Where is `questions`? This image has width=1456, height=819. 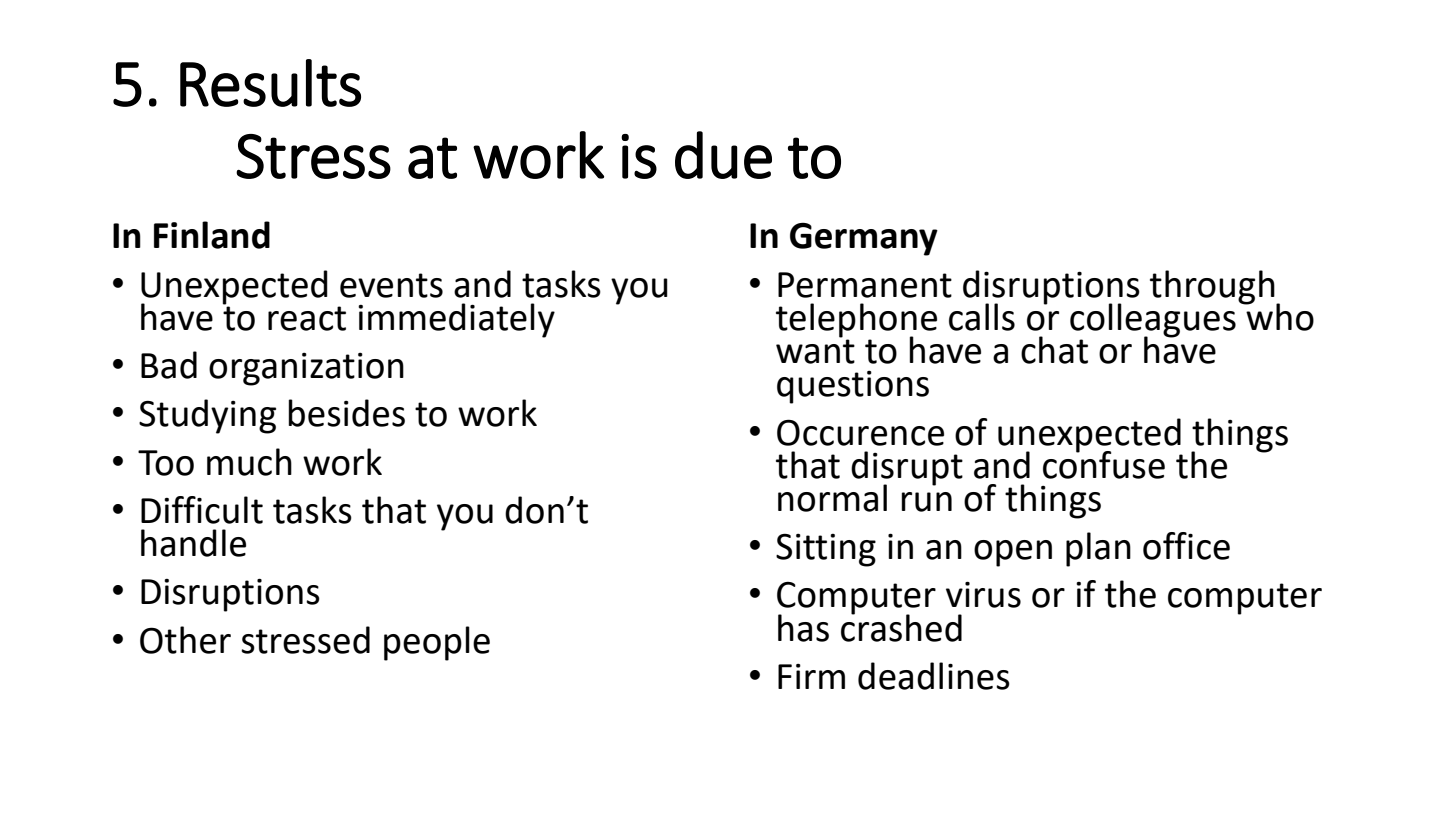 questions is located at coordinates (853, 387).
